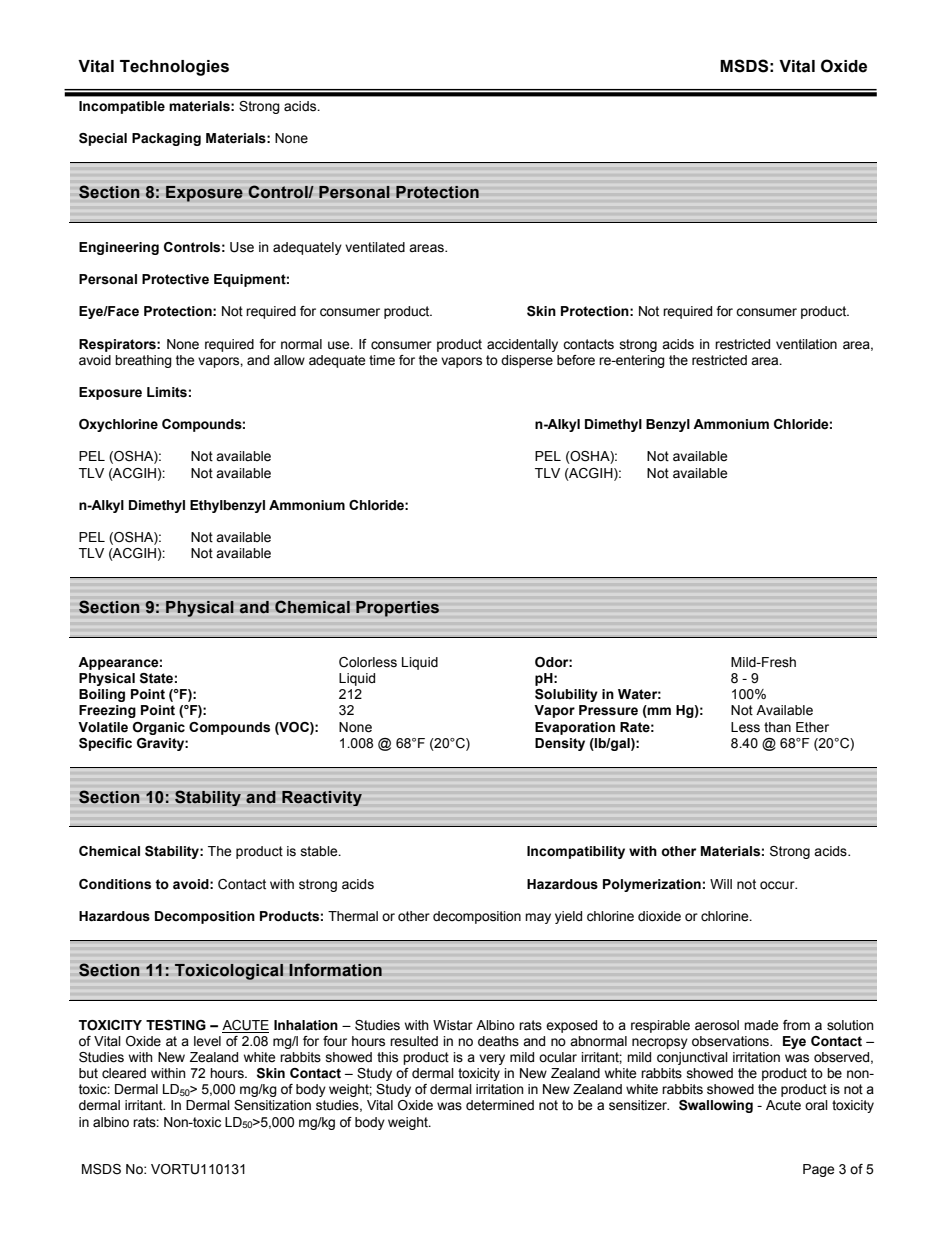  I want to click on ventilation, so click(806, 344).
